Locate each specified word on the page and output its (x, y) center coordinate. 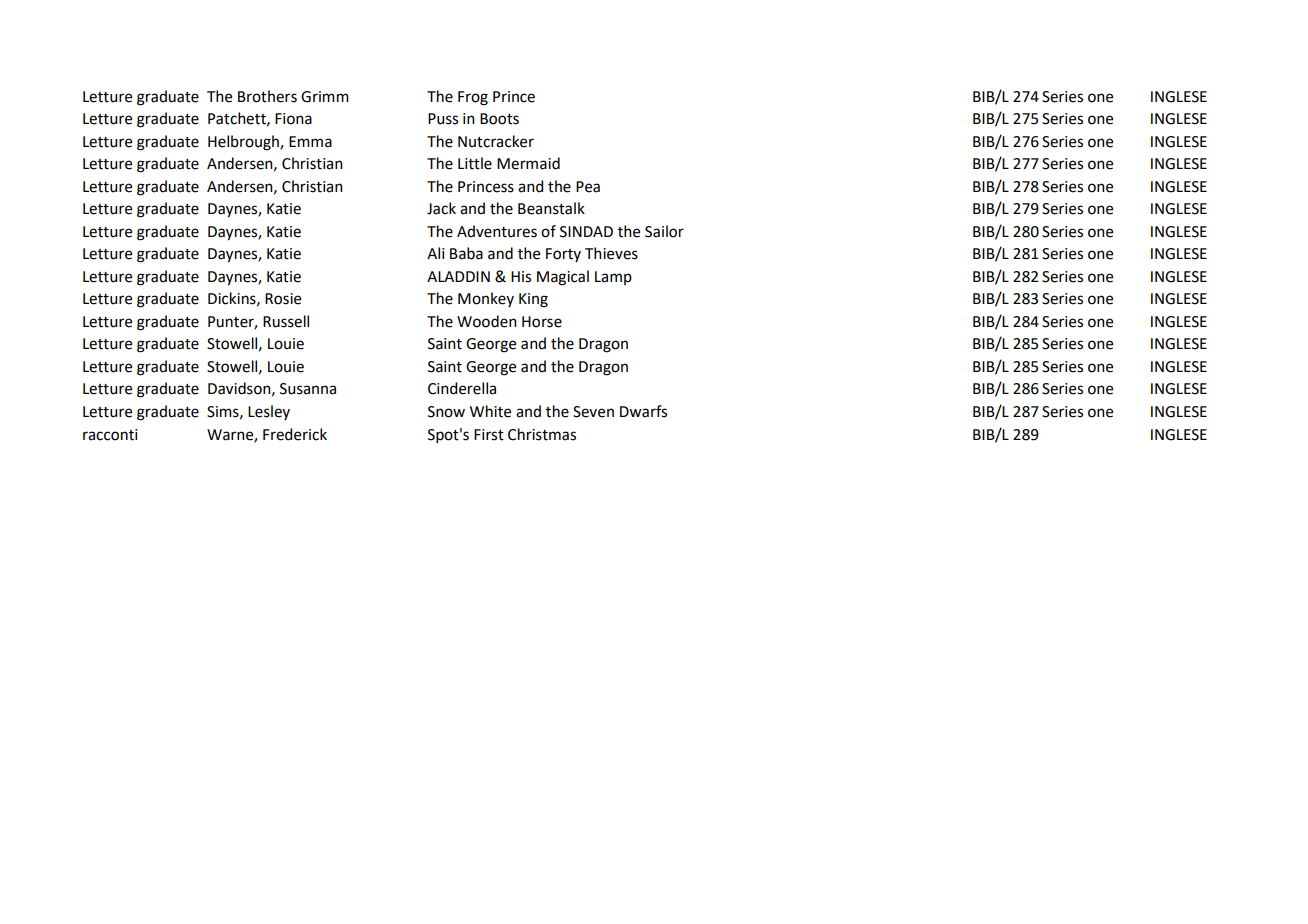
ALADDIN (458, 276)
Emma (310, 142)
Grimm (325, 97)
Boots (499, 119)
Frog (473, 98)
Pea (588, 187)
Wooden (487, 321)
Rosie (283, 299)
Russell (286, 321)
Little (475, 163)
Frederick (295, 434)
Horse (542, 322)
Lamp (613, 278)
